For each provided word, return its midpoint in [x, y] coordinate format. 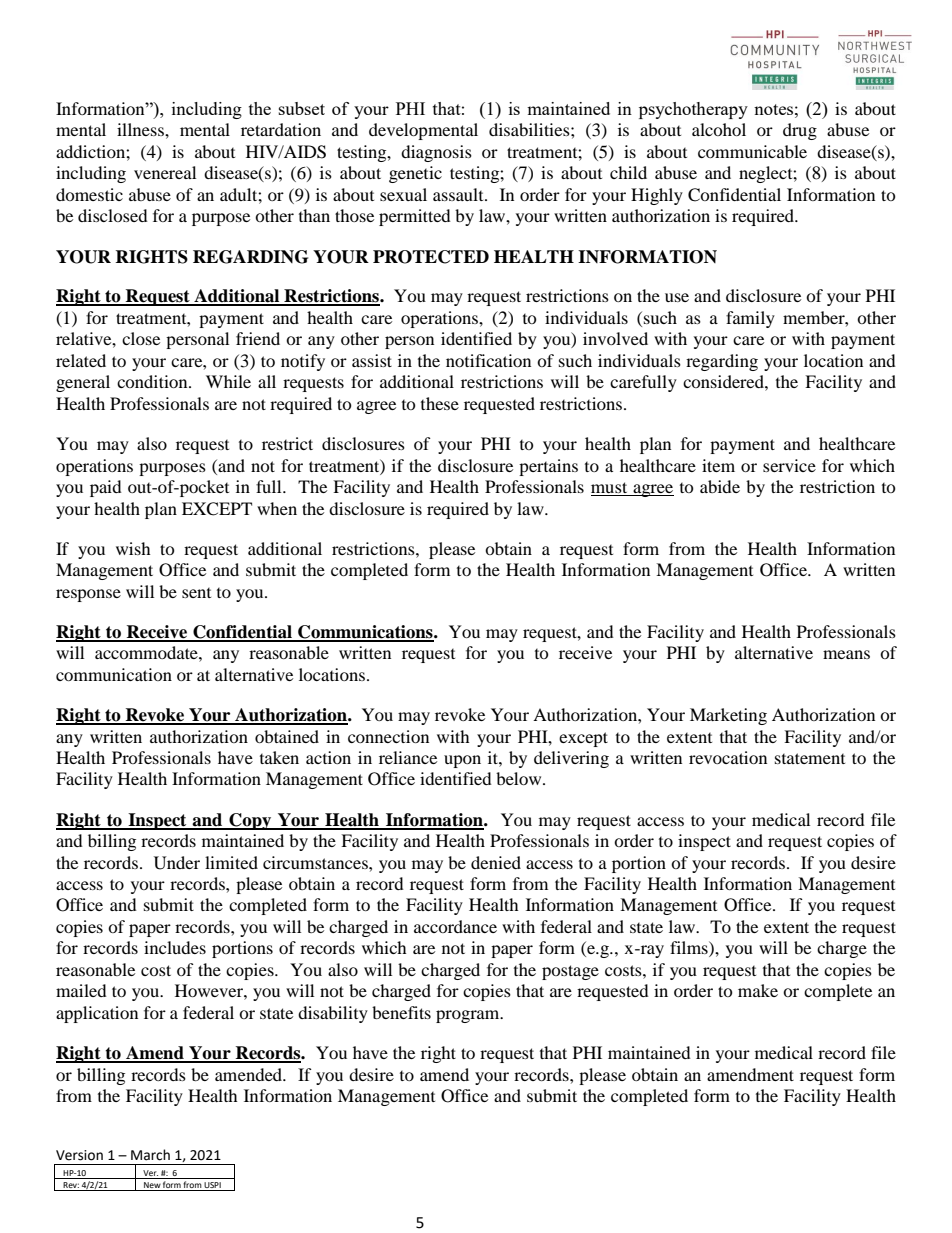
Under [177, 863]
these [440, 403]
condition [153, 381]
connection [388, 736]
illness [141, 129]
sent [196, 593]
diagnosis [436, 153]
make [758, 990]
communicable [752, 151]
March [150, 1155]
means [846, 654]
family [750, 319]
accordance [455, 926]
